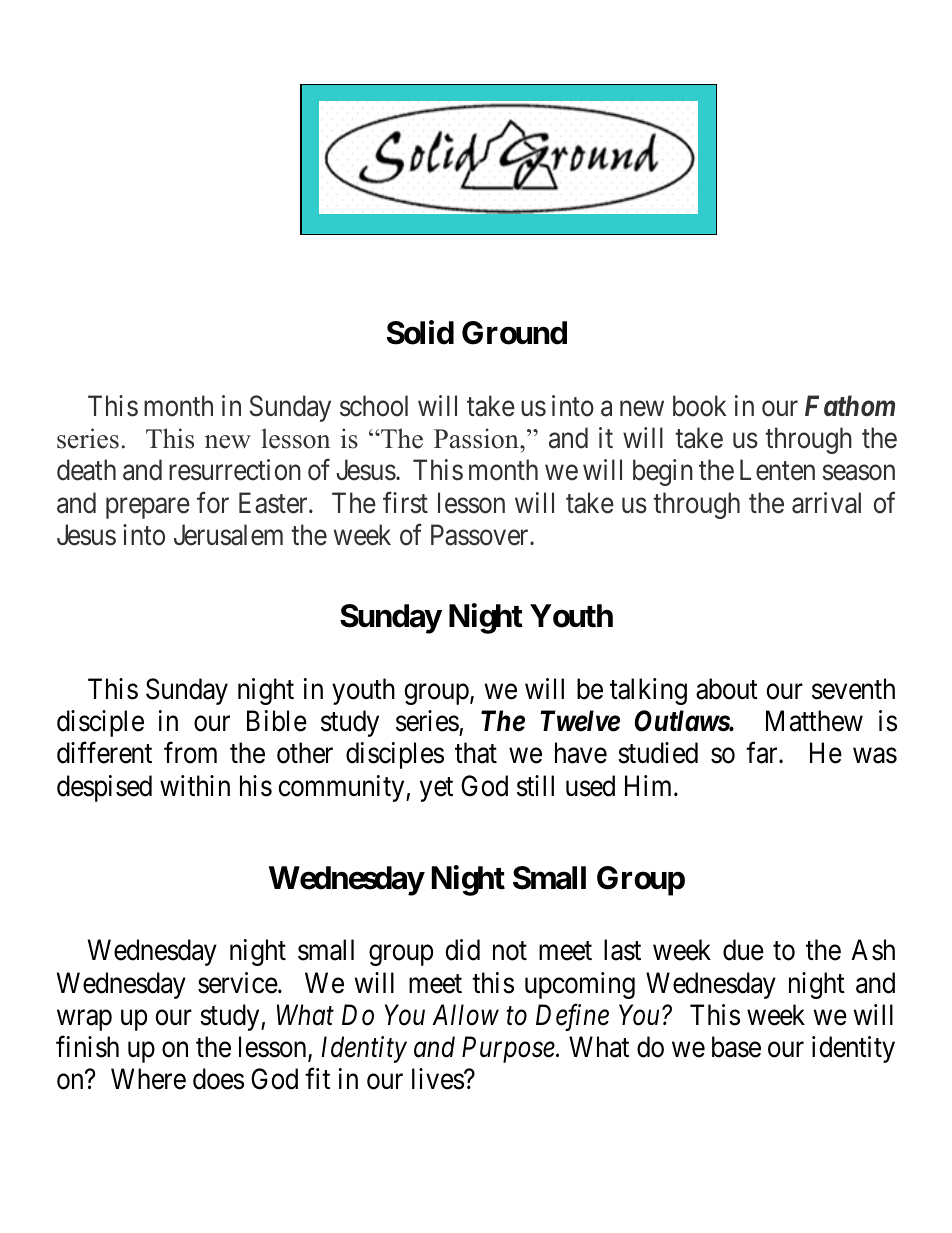  What do you see at coordinates (814, 721) in the document?
I see `Matthew` at bounding box center [814, 721].
